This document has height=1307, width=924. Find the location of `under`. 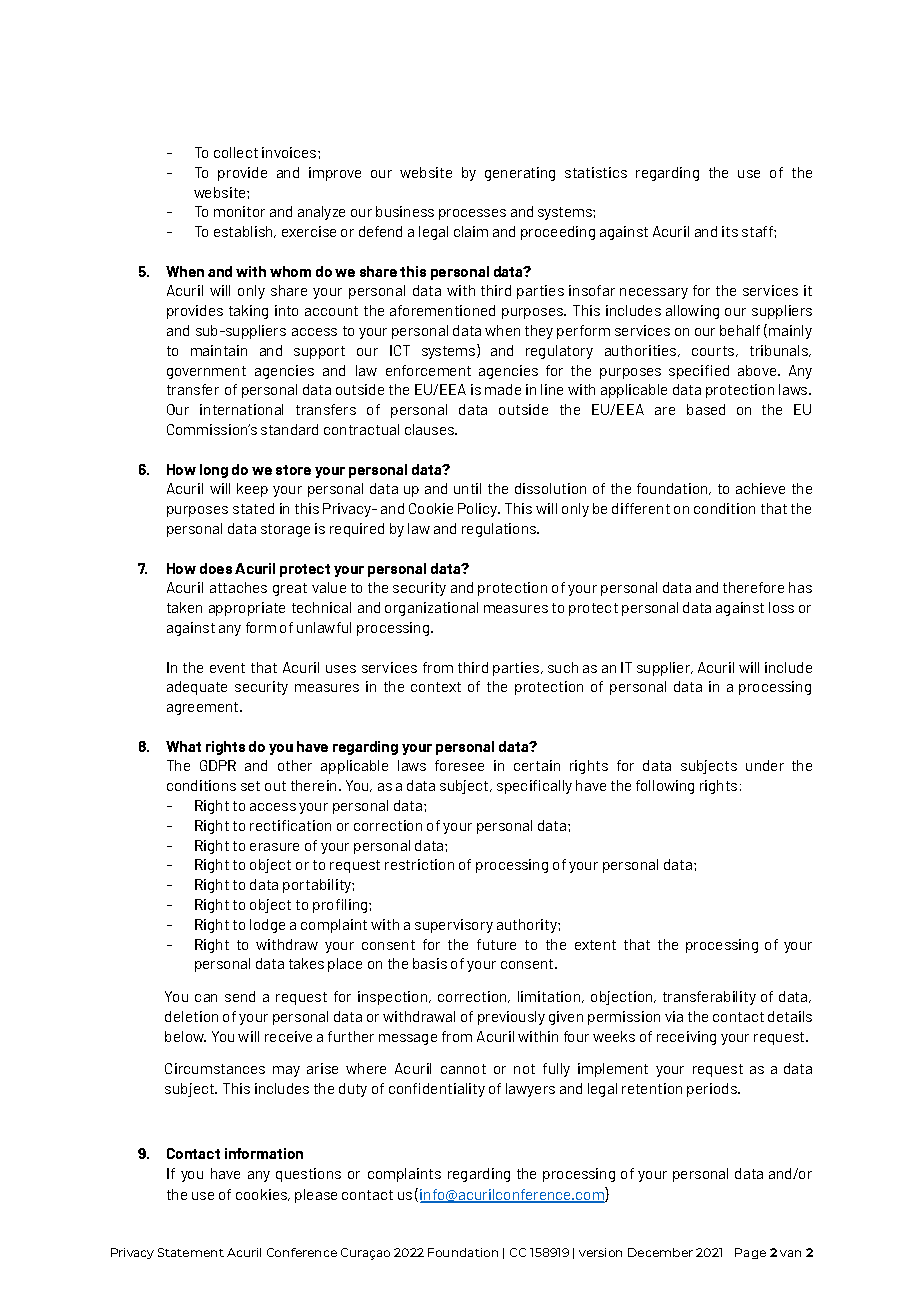

under is located at coordinates (765, 765).
